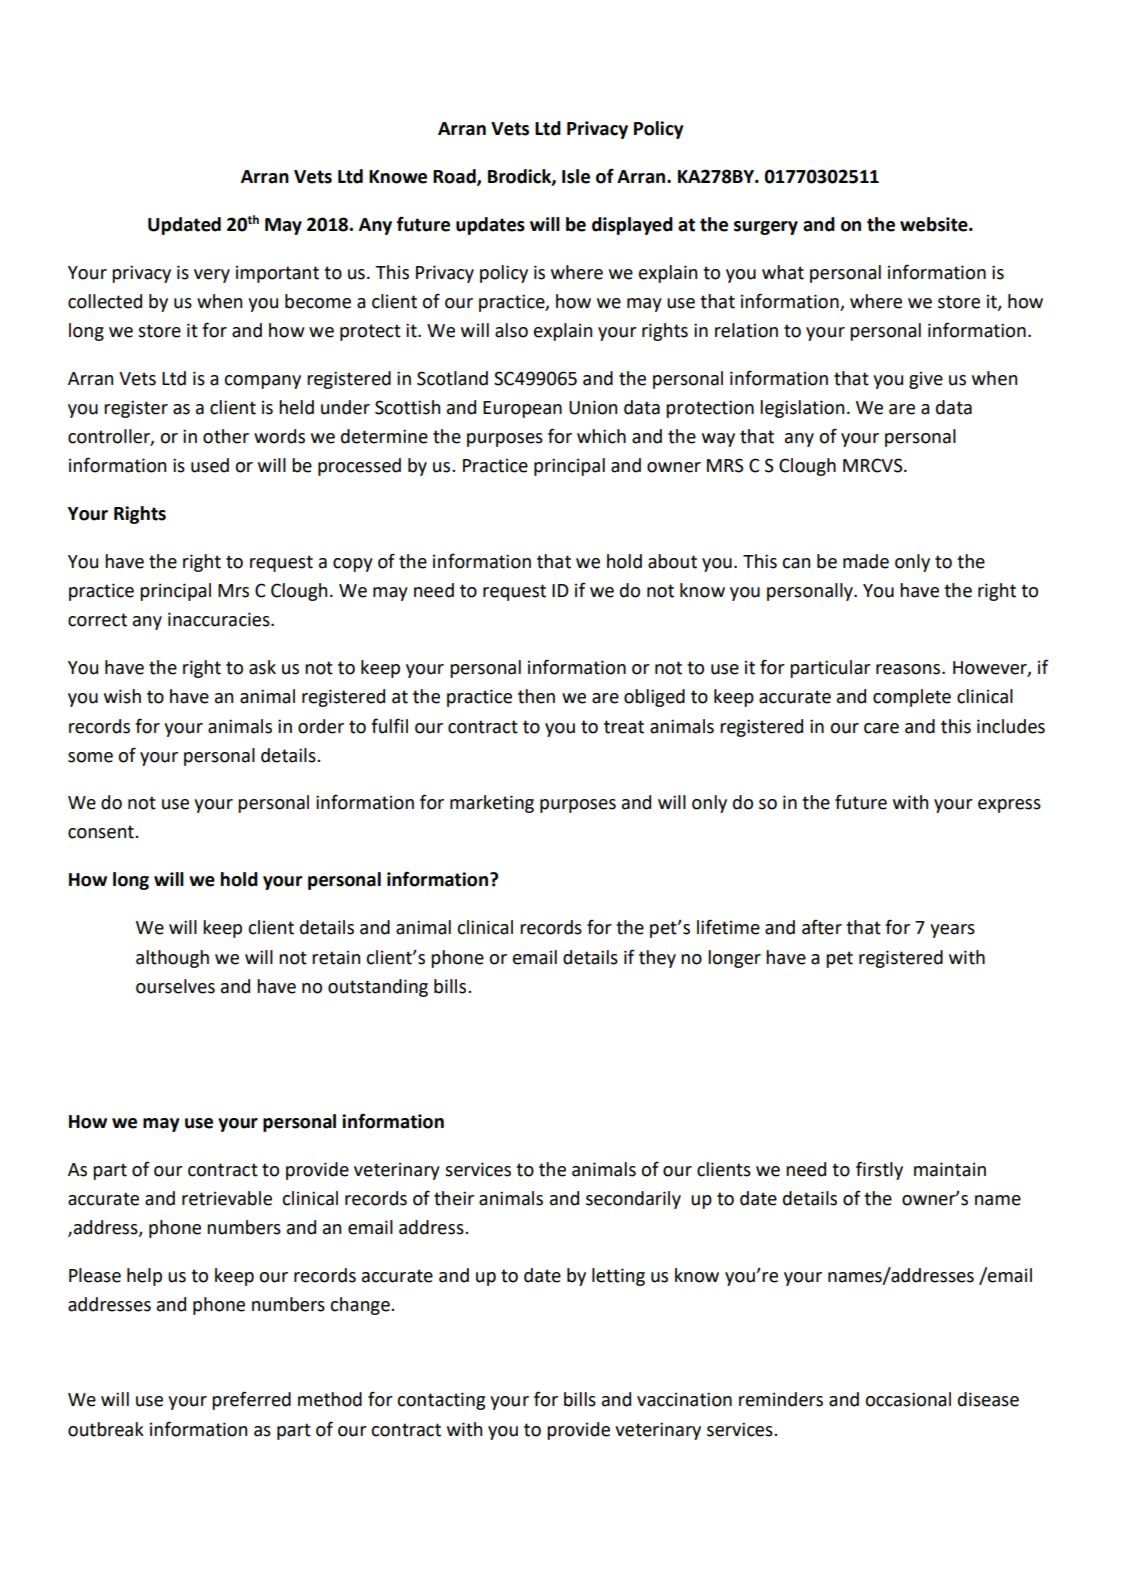 The image size is (1121, 1585). Describe the element at coordinates (212, 276) in the screenshot. I see `very` at that location.
